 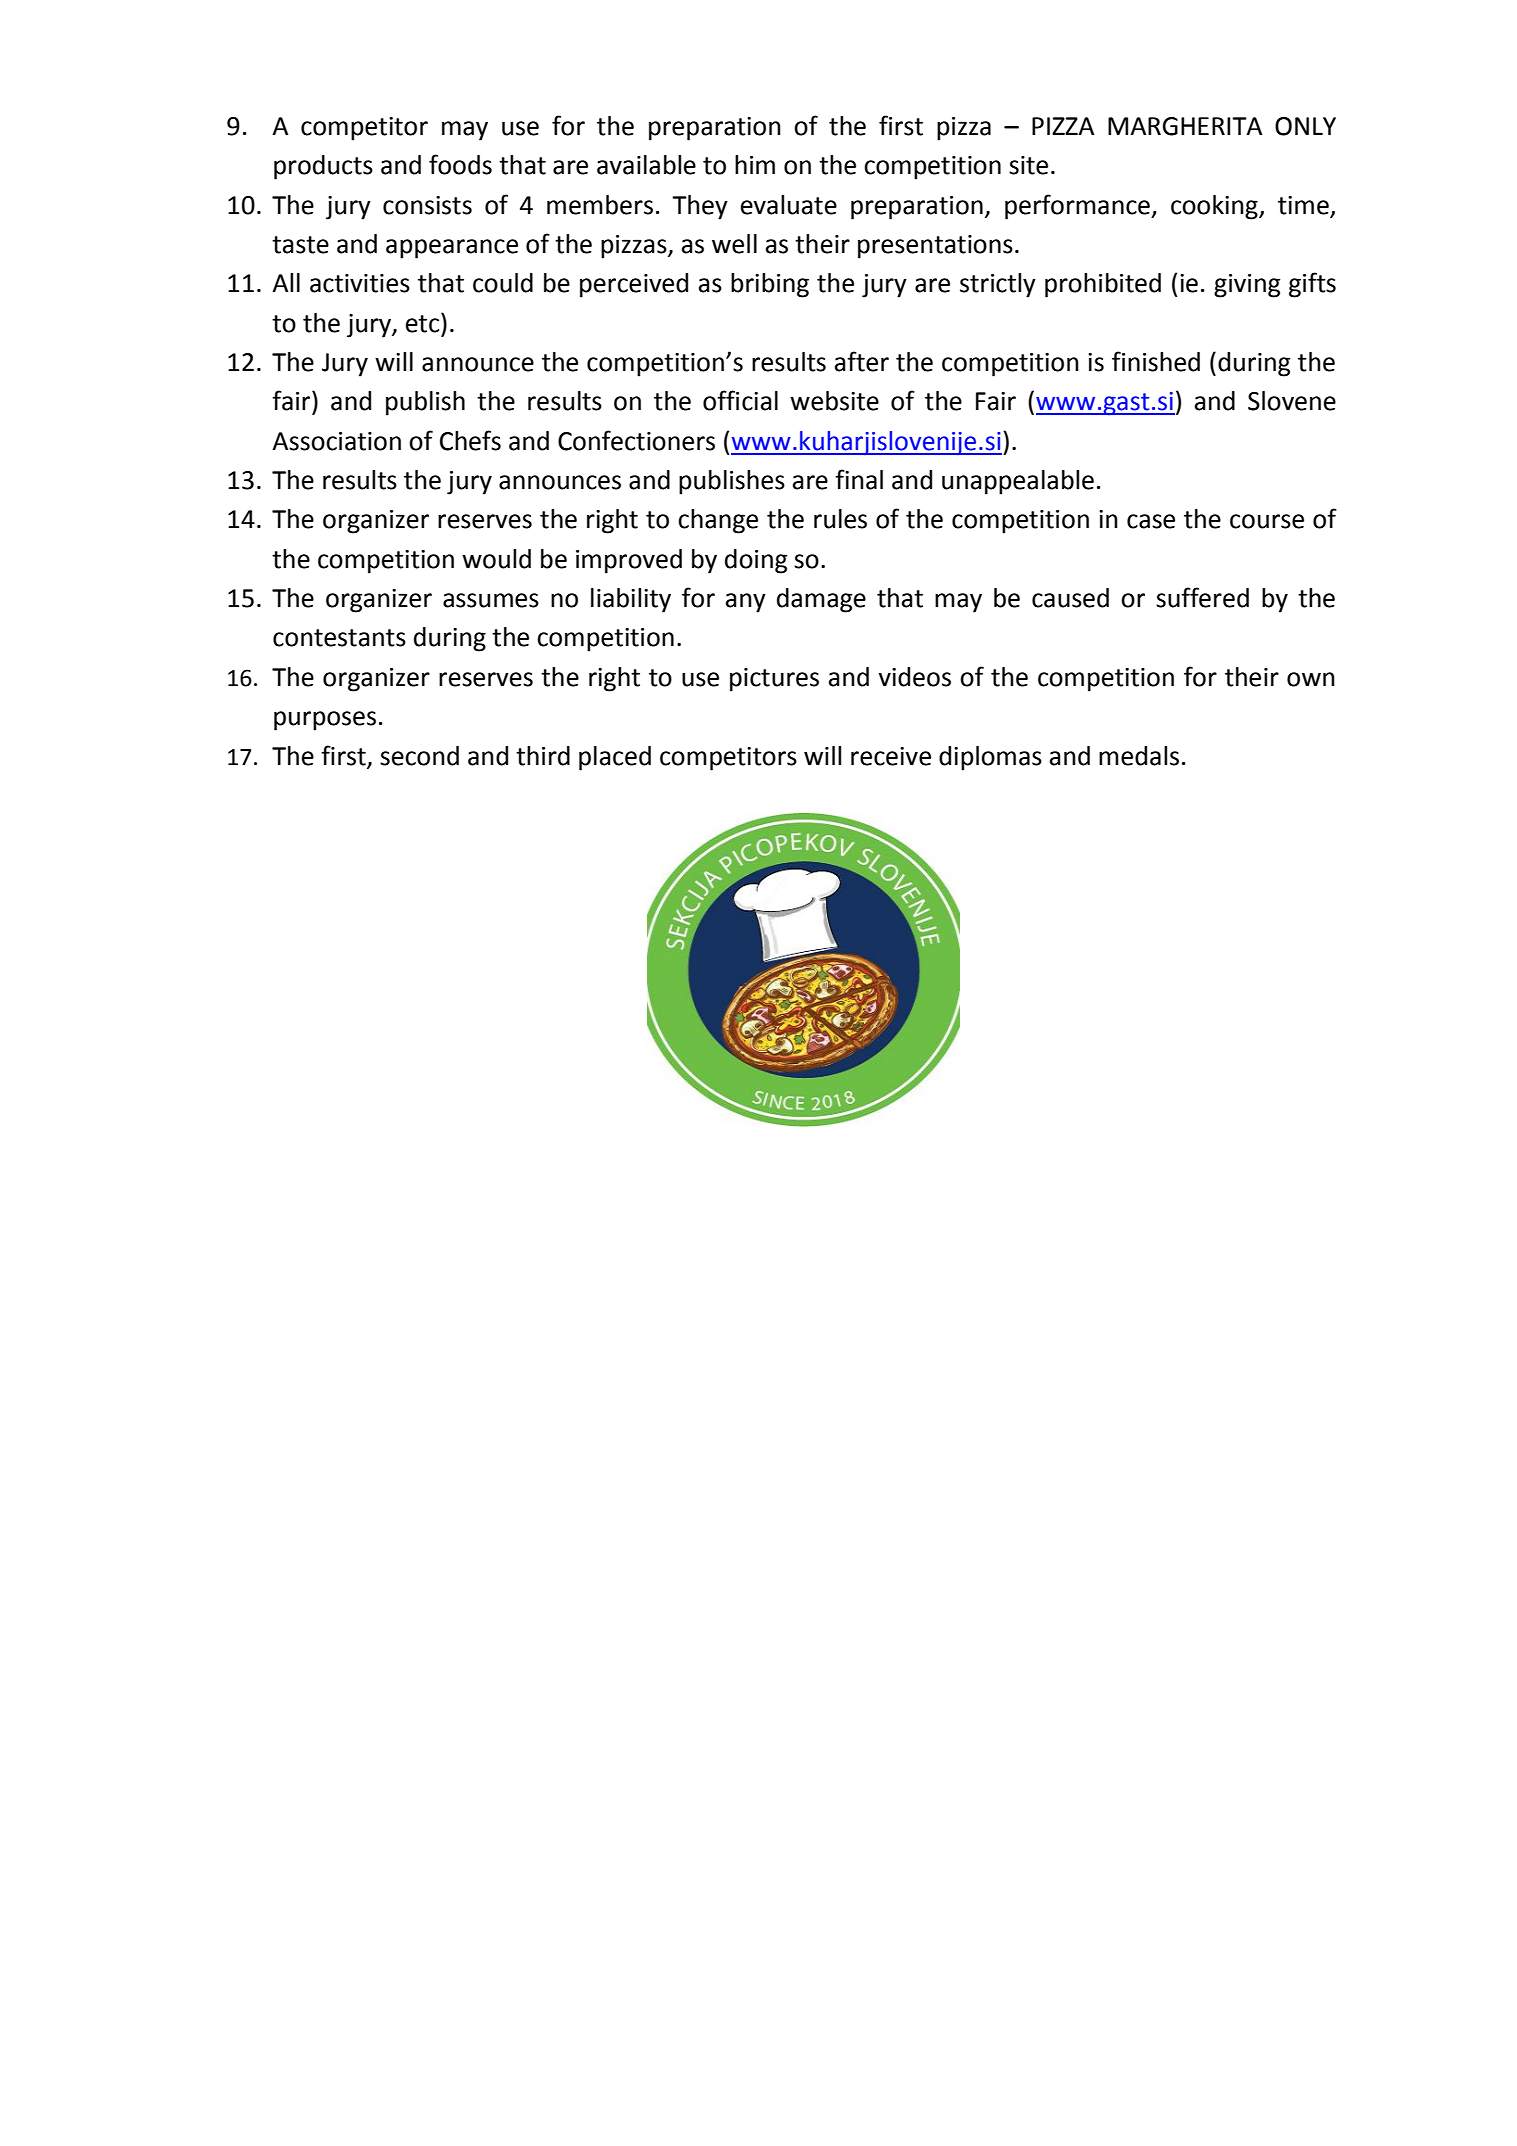 I want to click on final, so click(x=859, y=479).
